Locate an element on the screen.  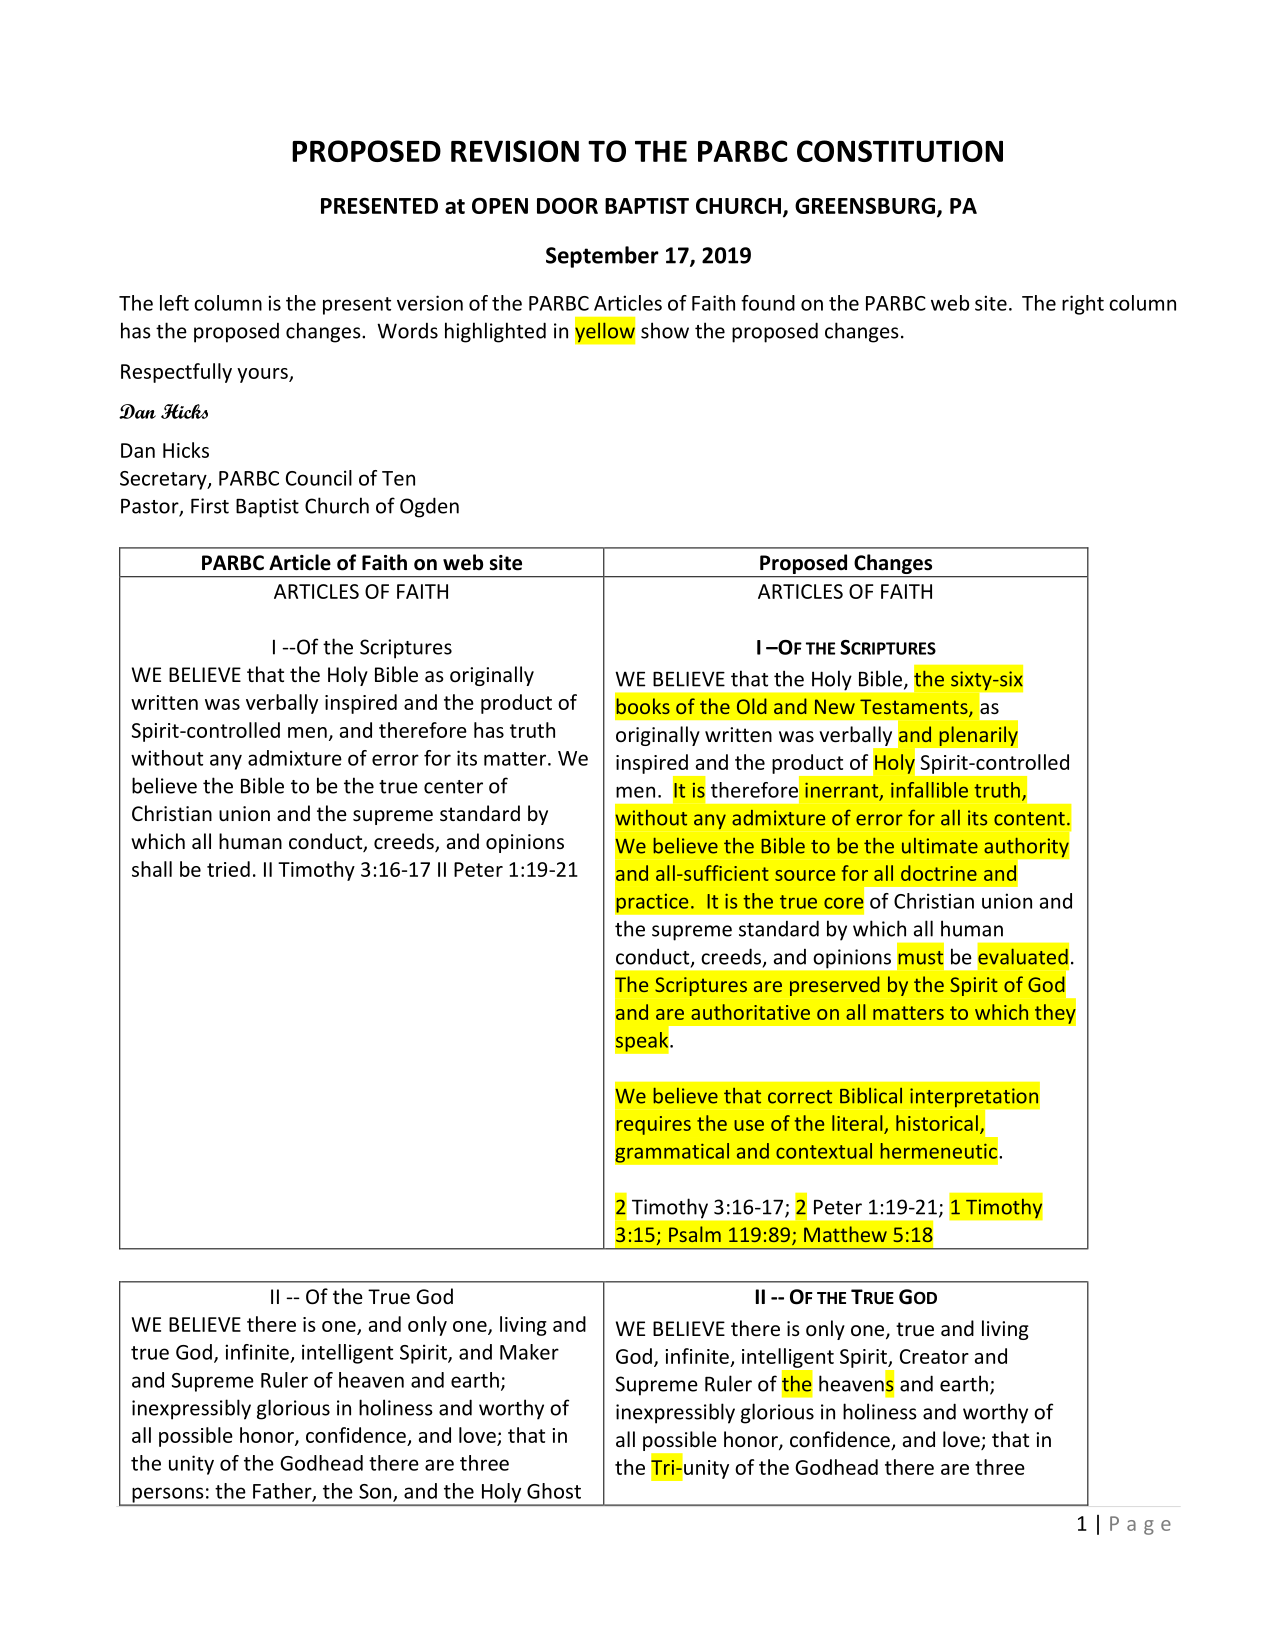
tried is located at coordinates (228, 869).
